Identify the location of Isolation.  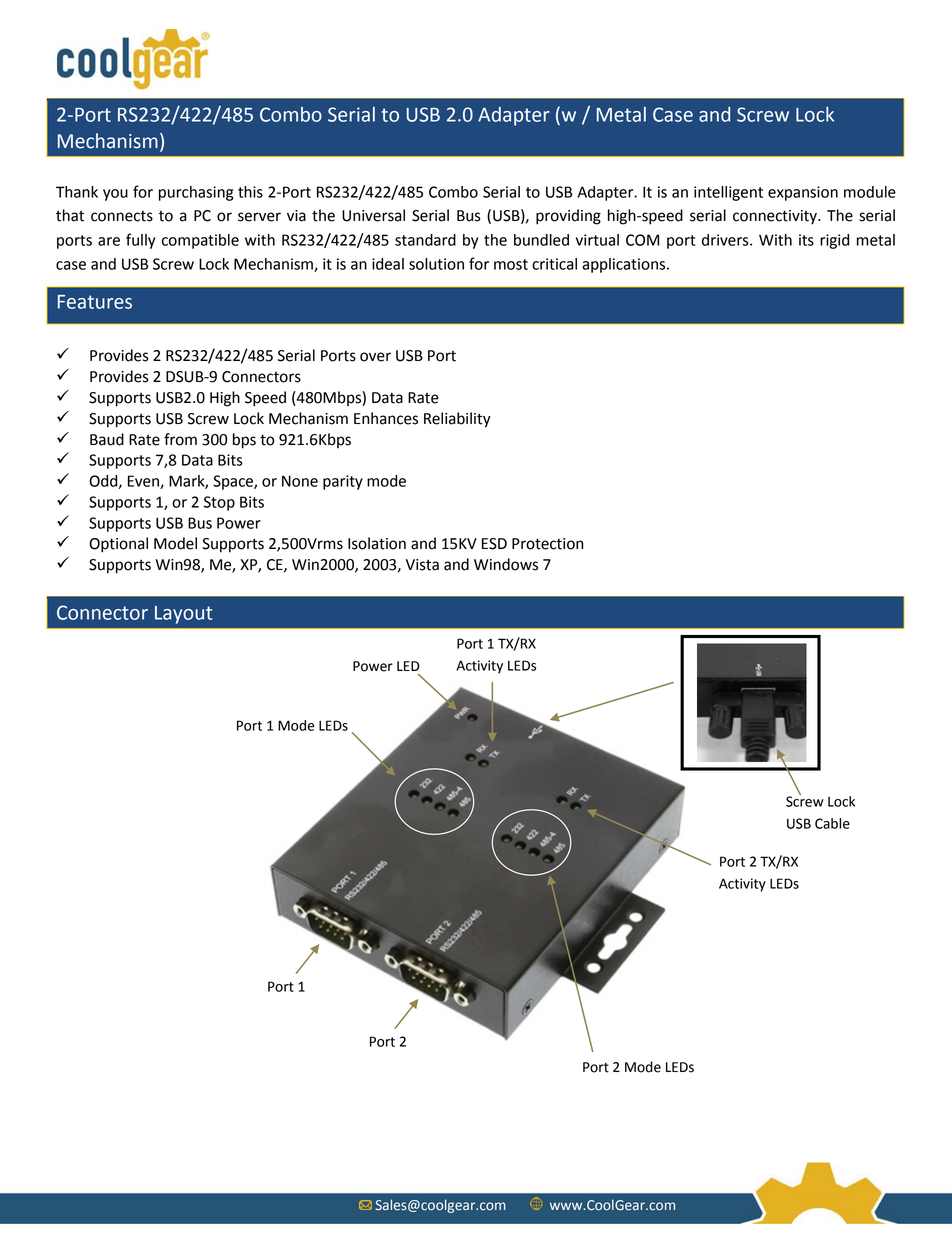
(377, 543).
